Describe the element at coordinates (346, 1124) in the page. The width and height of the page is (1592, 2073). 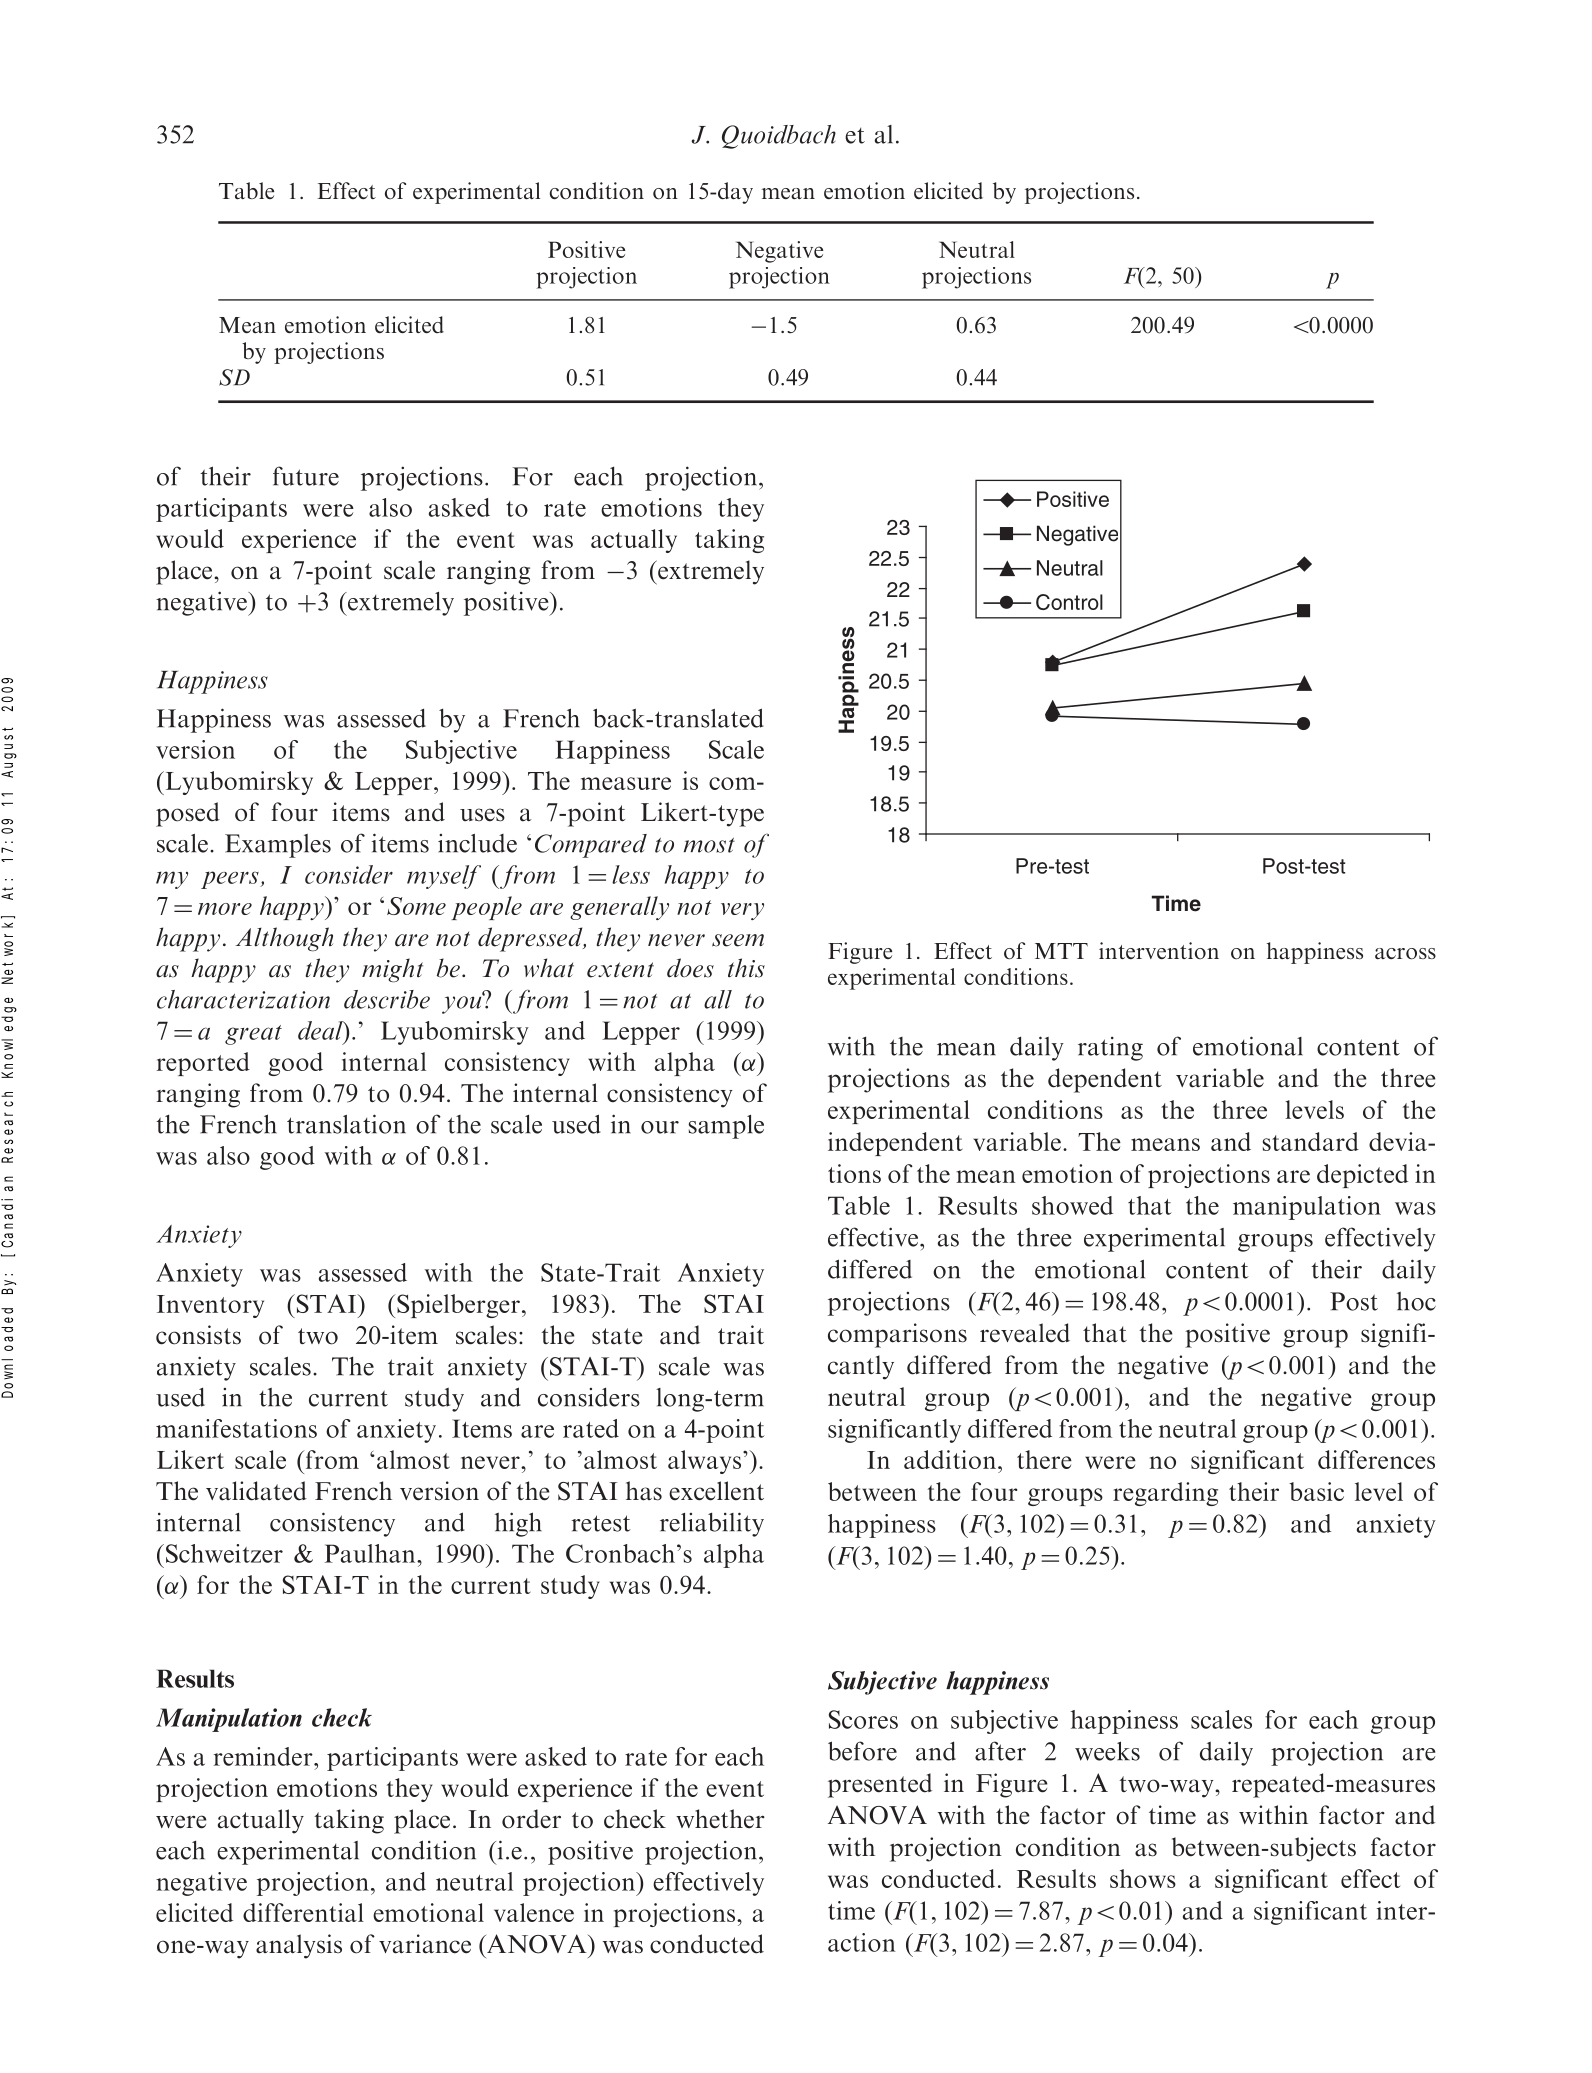
I see `translation` at that location.
